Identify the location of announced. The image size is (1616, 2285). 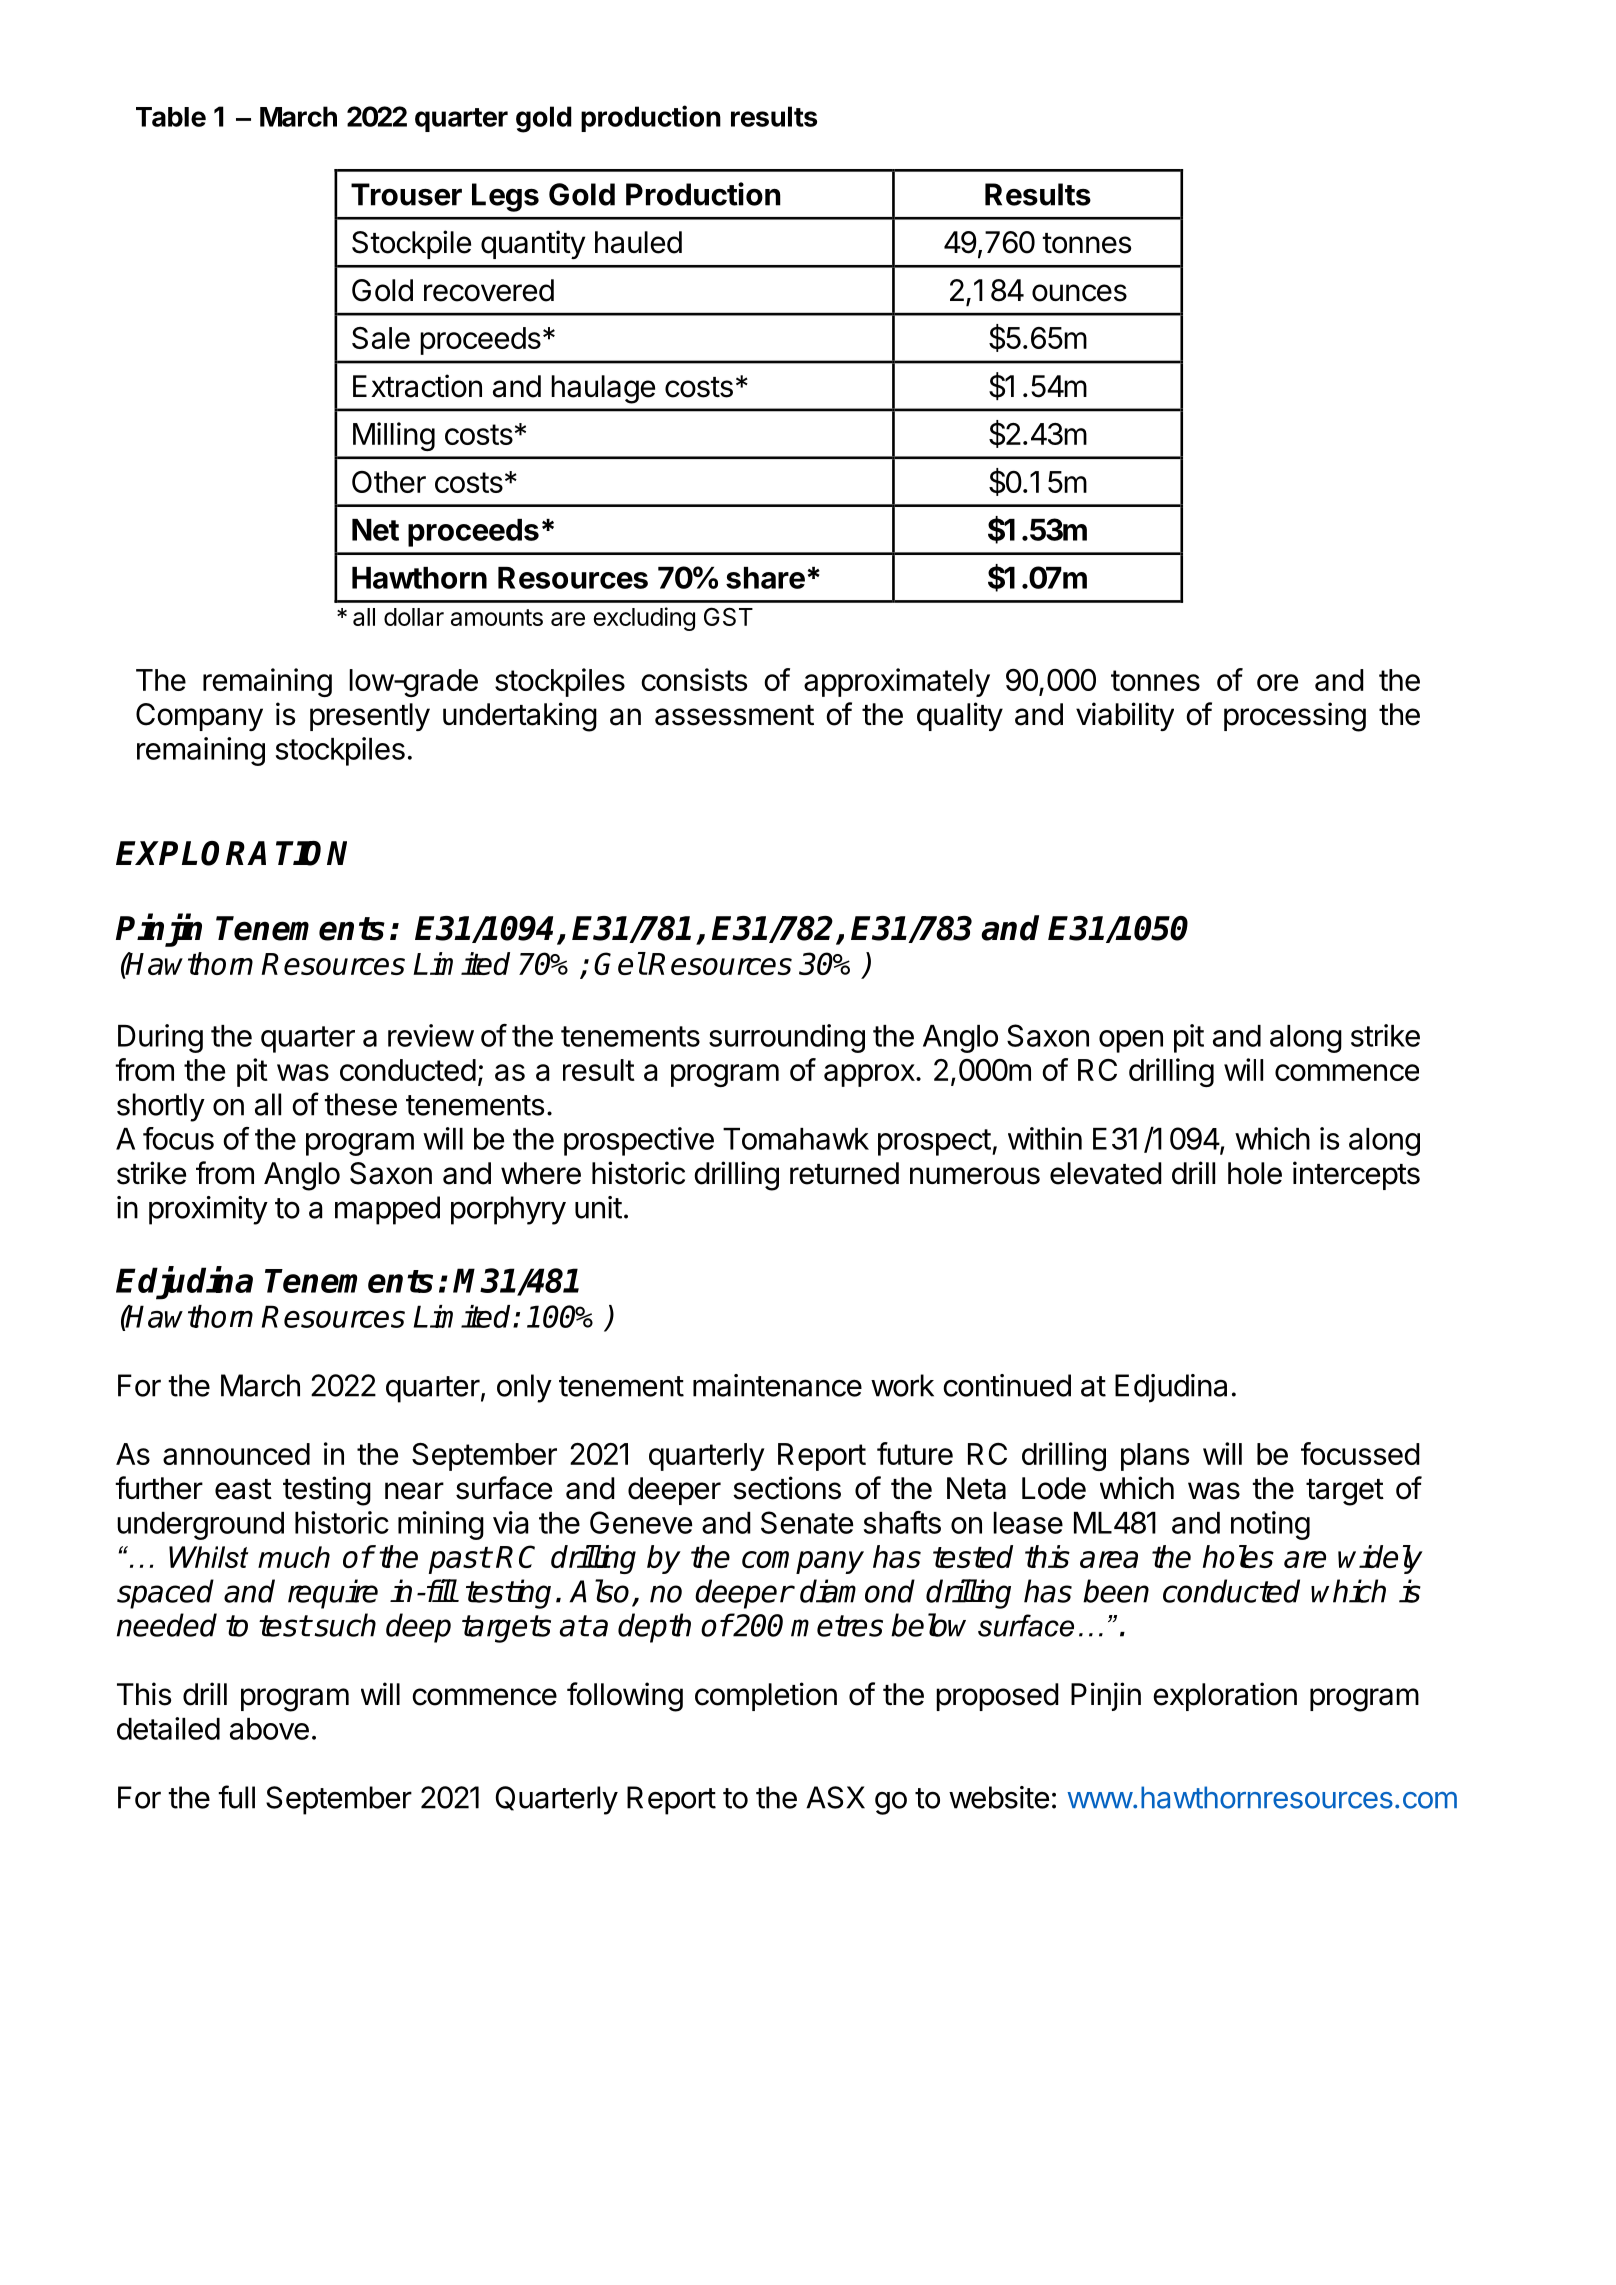
(236, 1454).
